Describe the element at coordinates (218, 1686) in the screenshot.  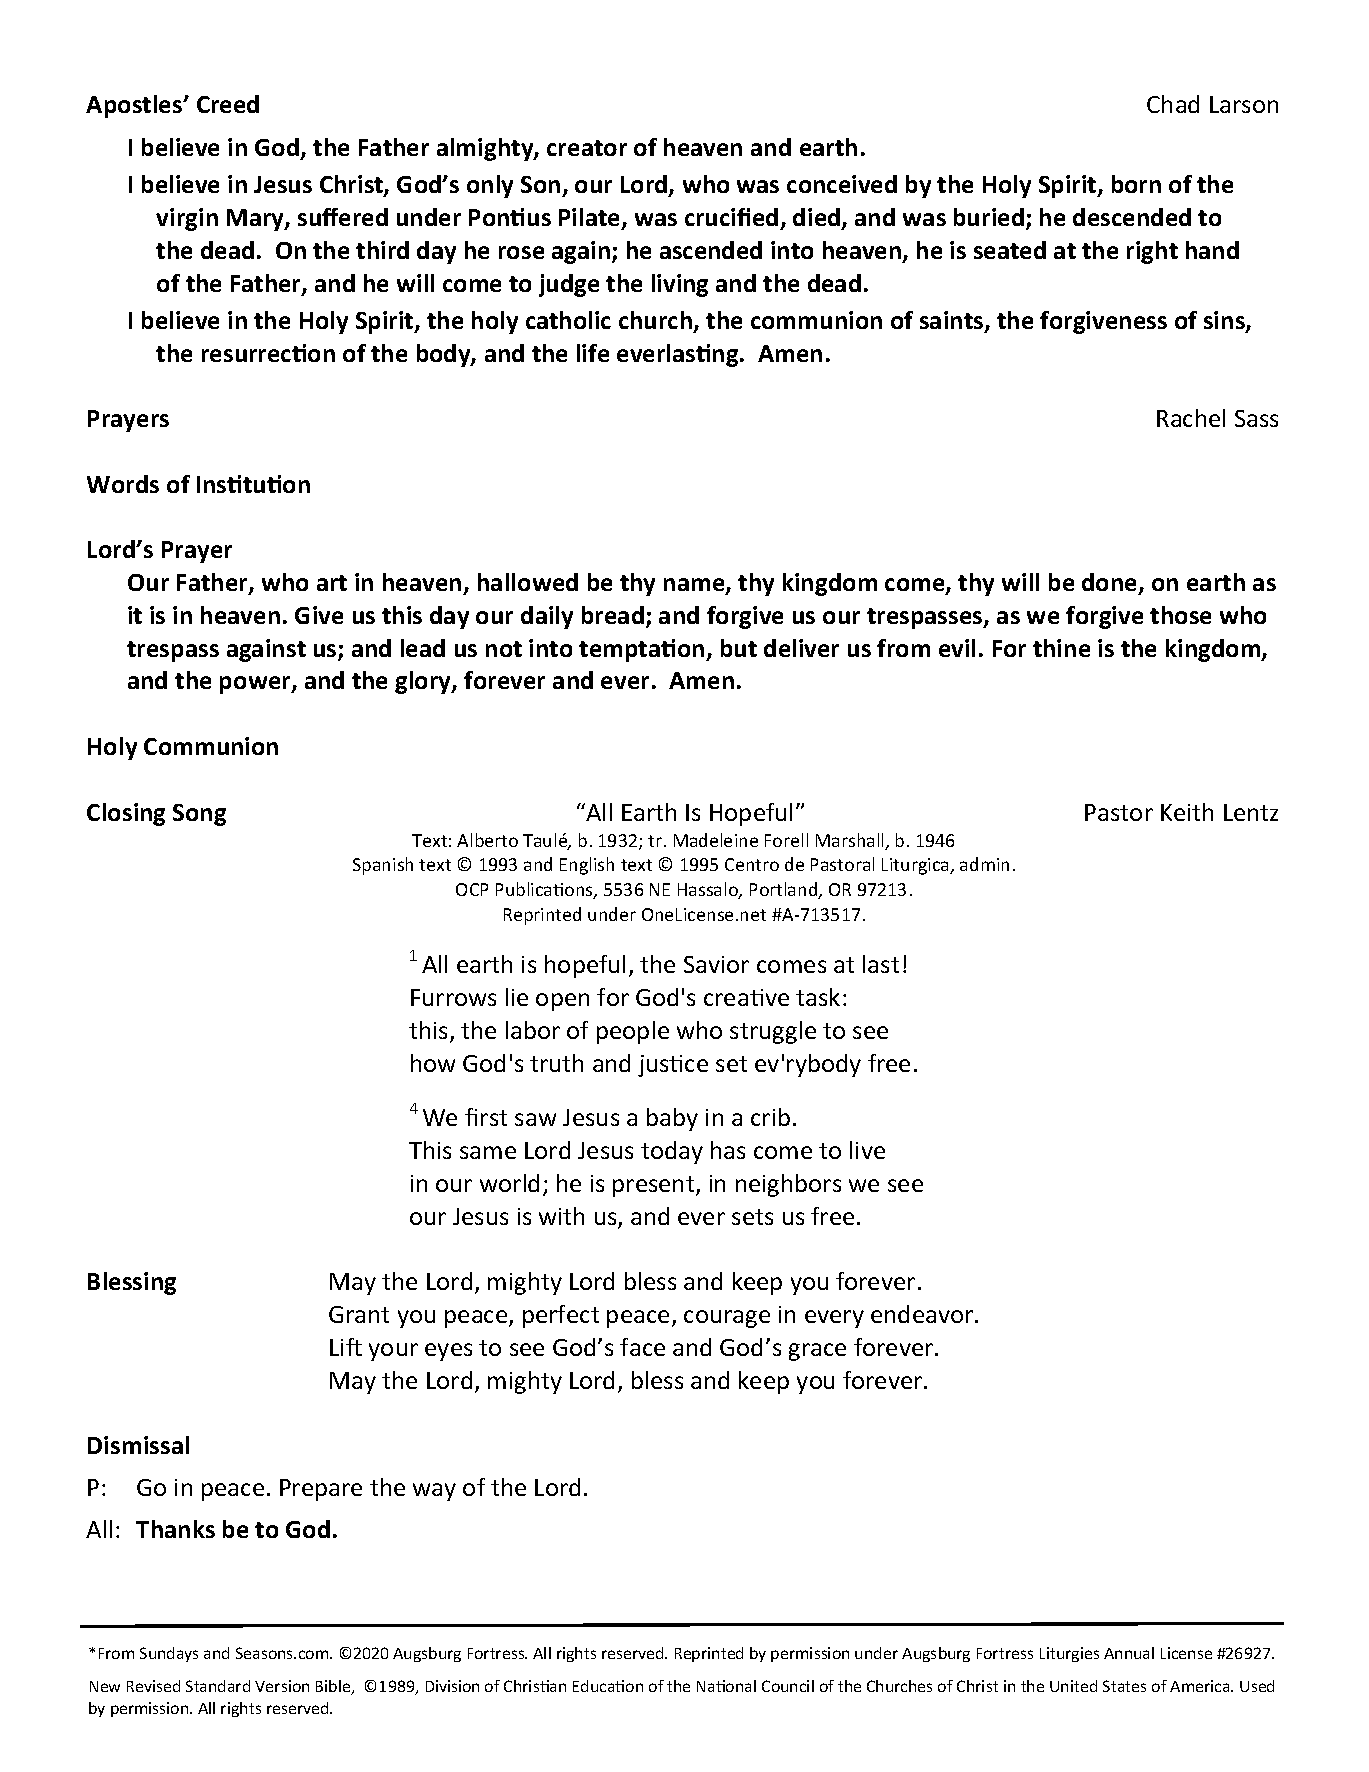
I see `Standard` at that location.
